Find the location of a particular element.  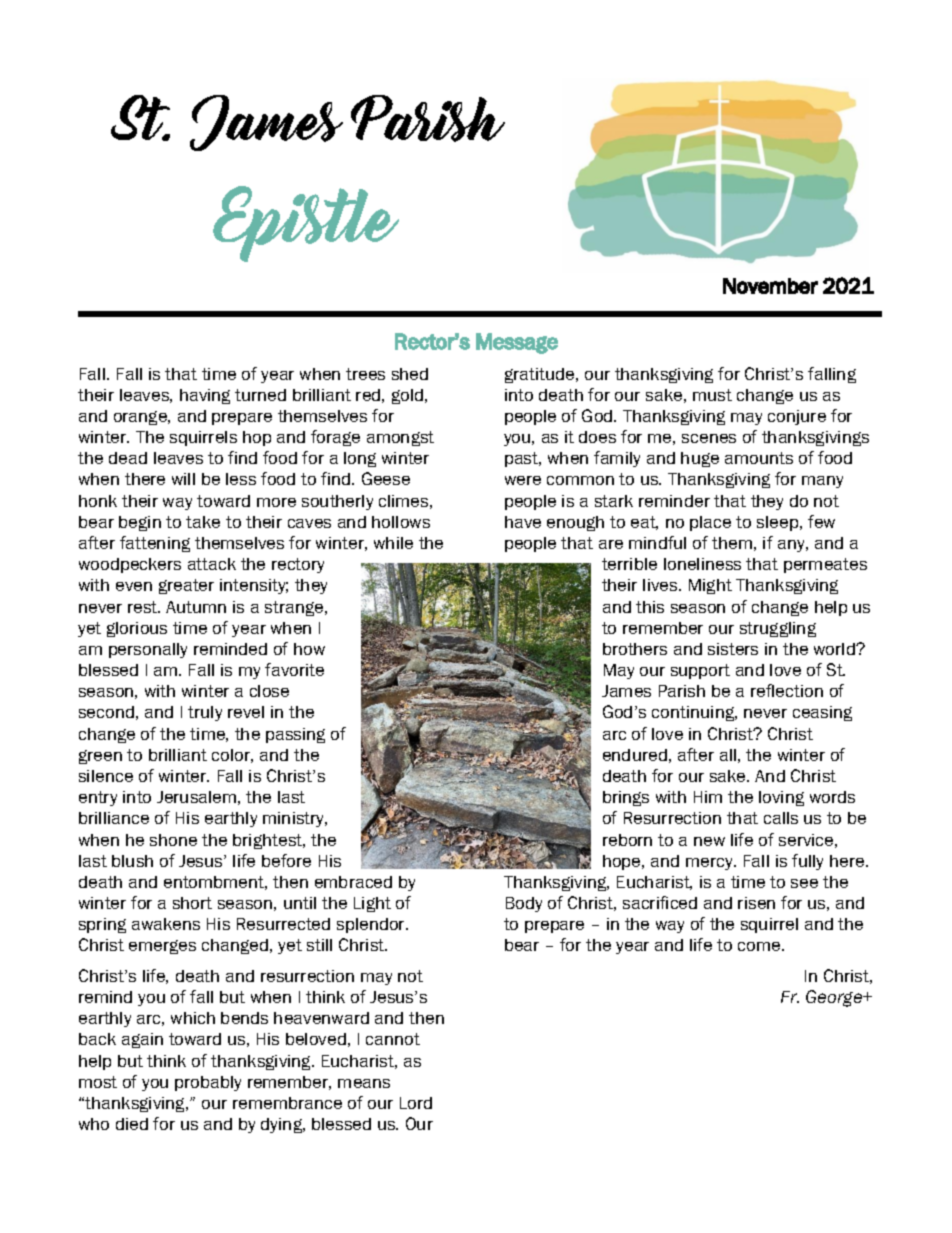

Message is located at coordinates (517, 343).
